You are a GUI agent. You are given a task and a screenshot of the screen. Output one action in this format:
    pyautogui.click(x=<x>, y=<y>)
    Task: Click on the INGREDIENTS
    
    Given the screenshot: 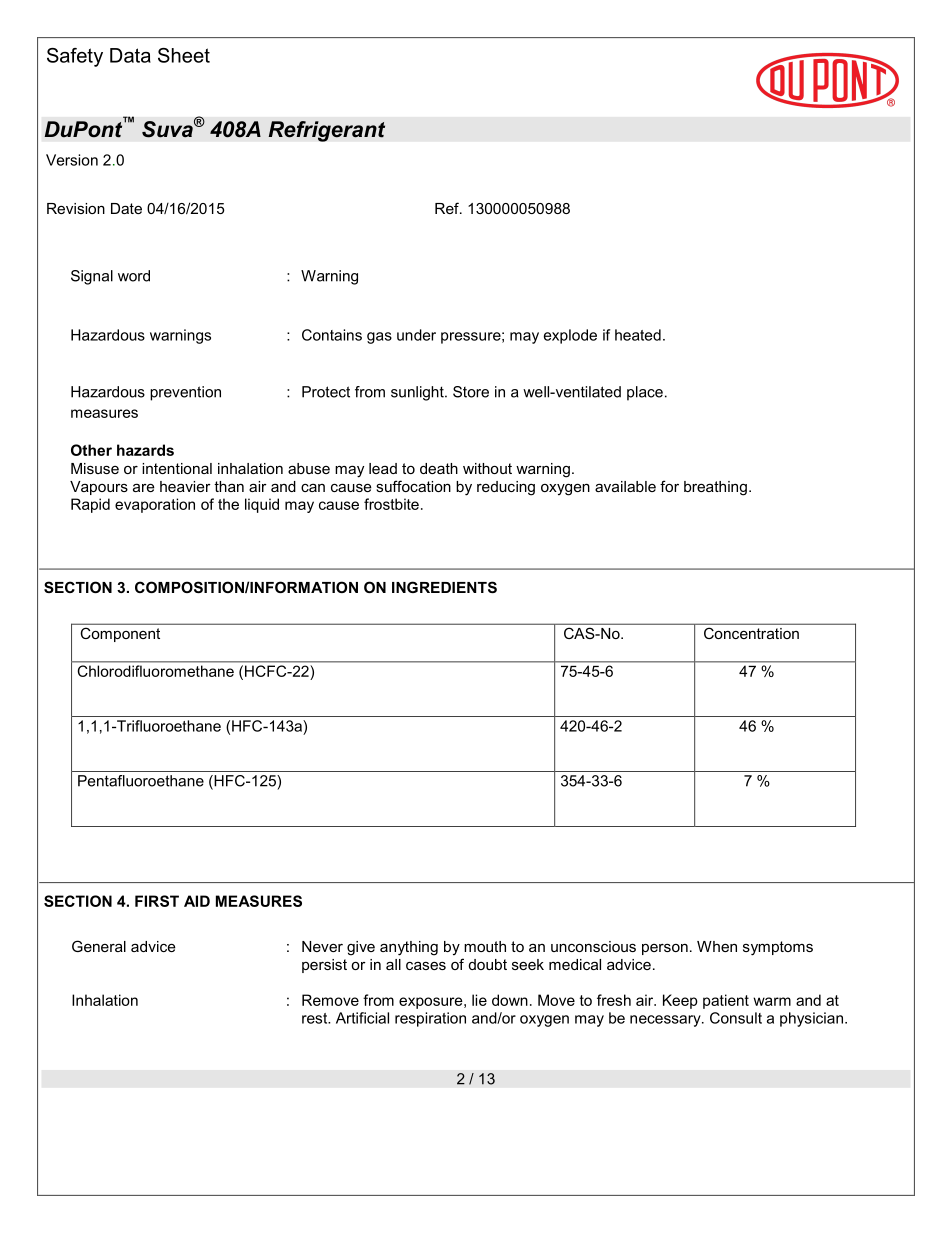 What is the action you would take?
    pyautogui.click(x=444, y=587)
